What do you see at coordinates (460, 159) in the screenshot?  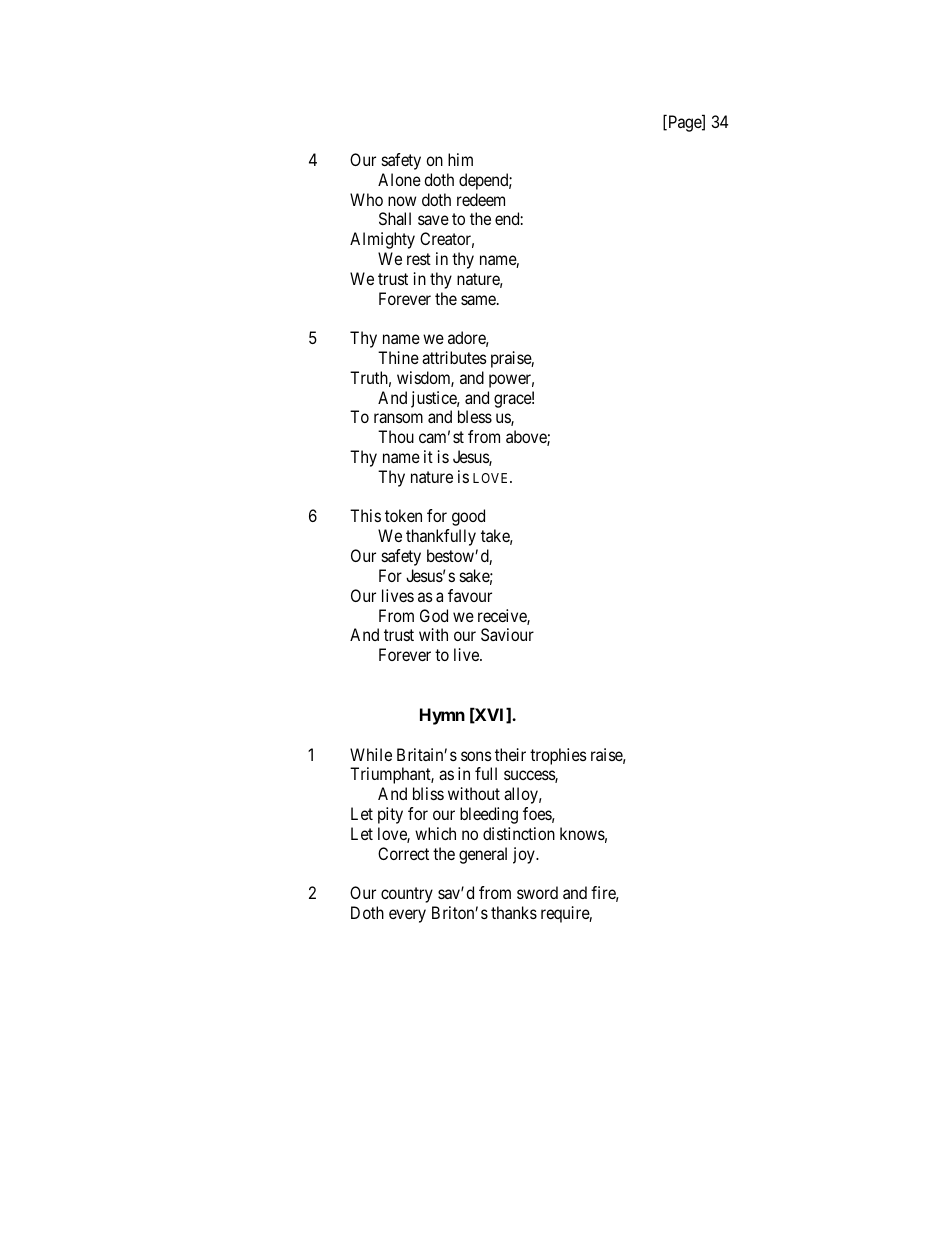 I see `him` at bounding box center [460, 159].
